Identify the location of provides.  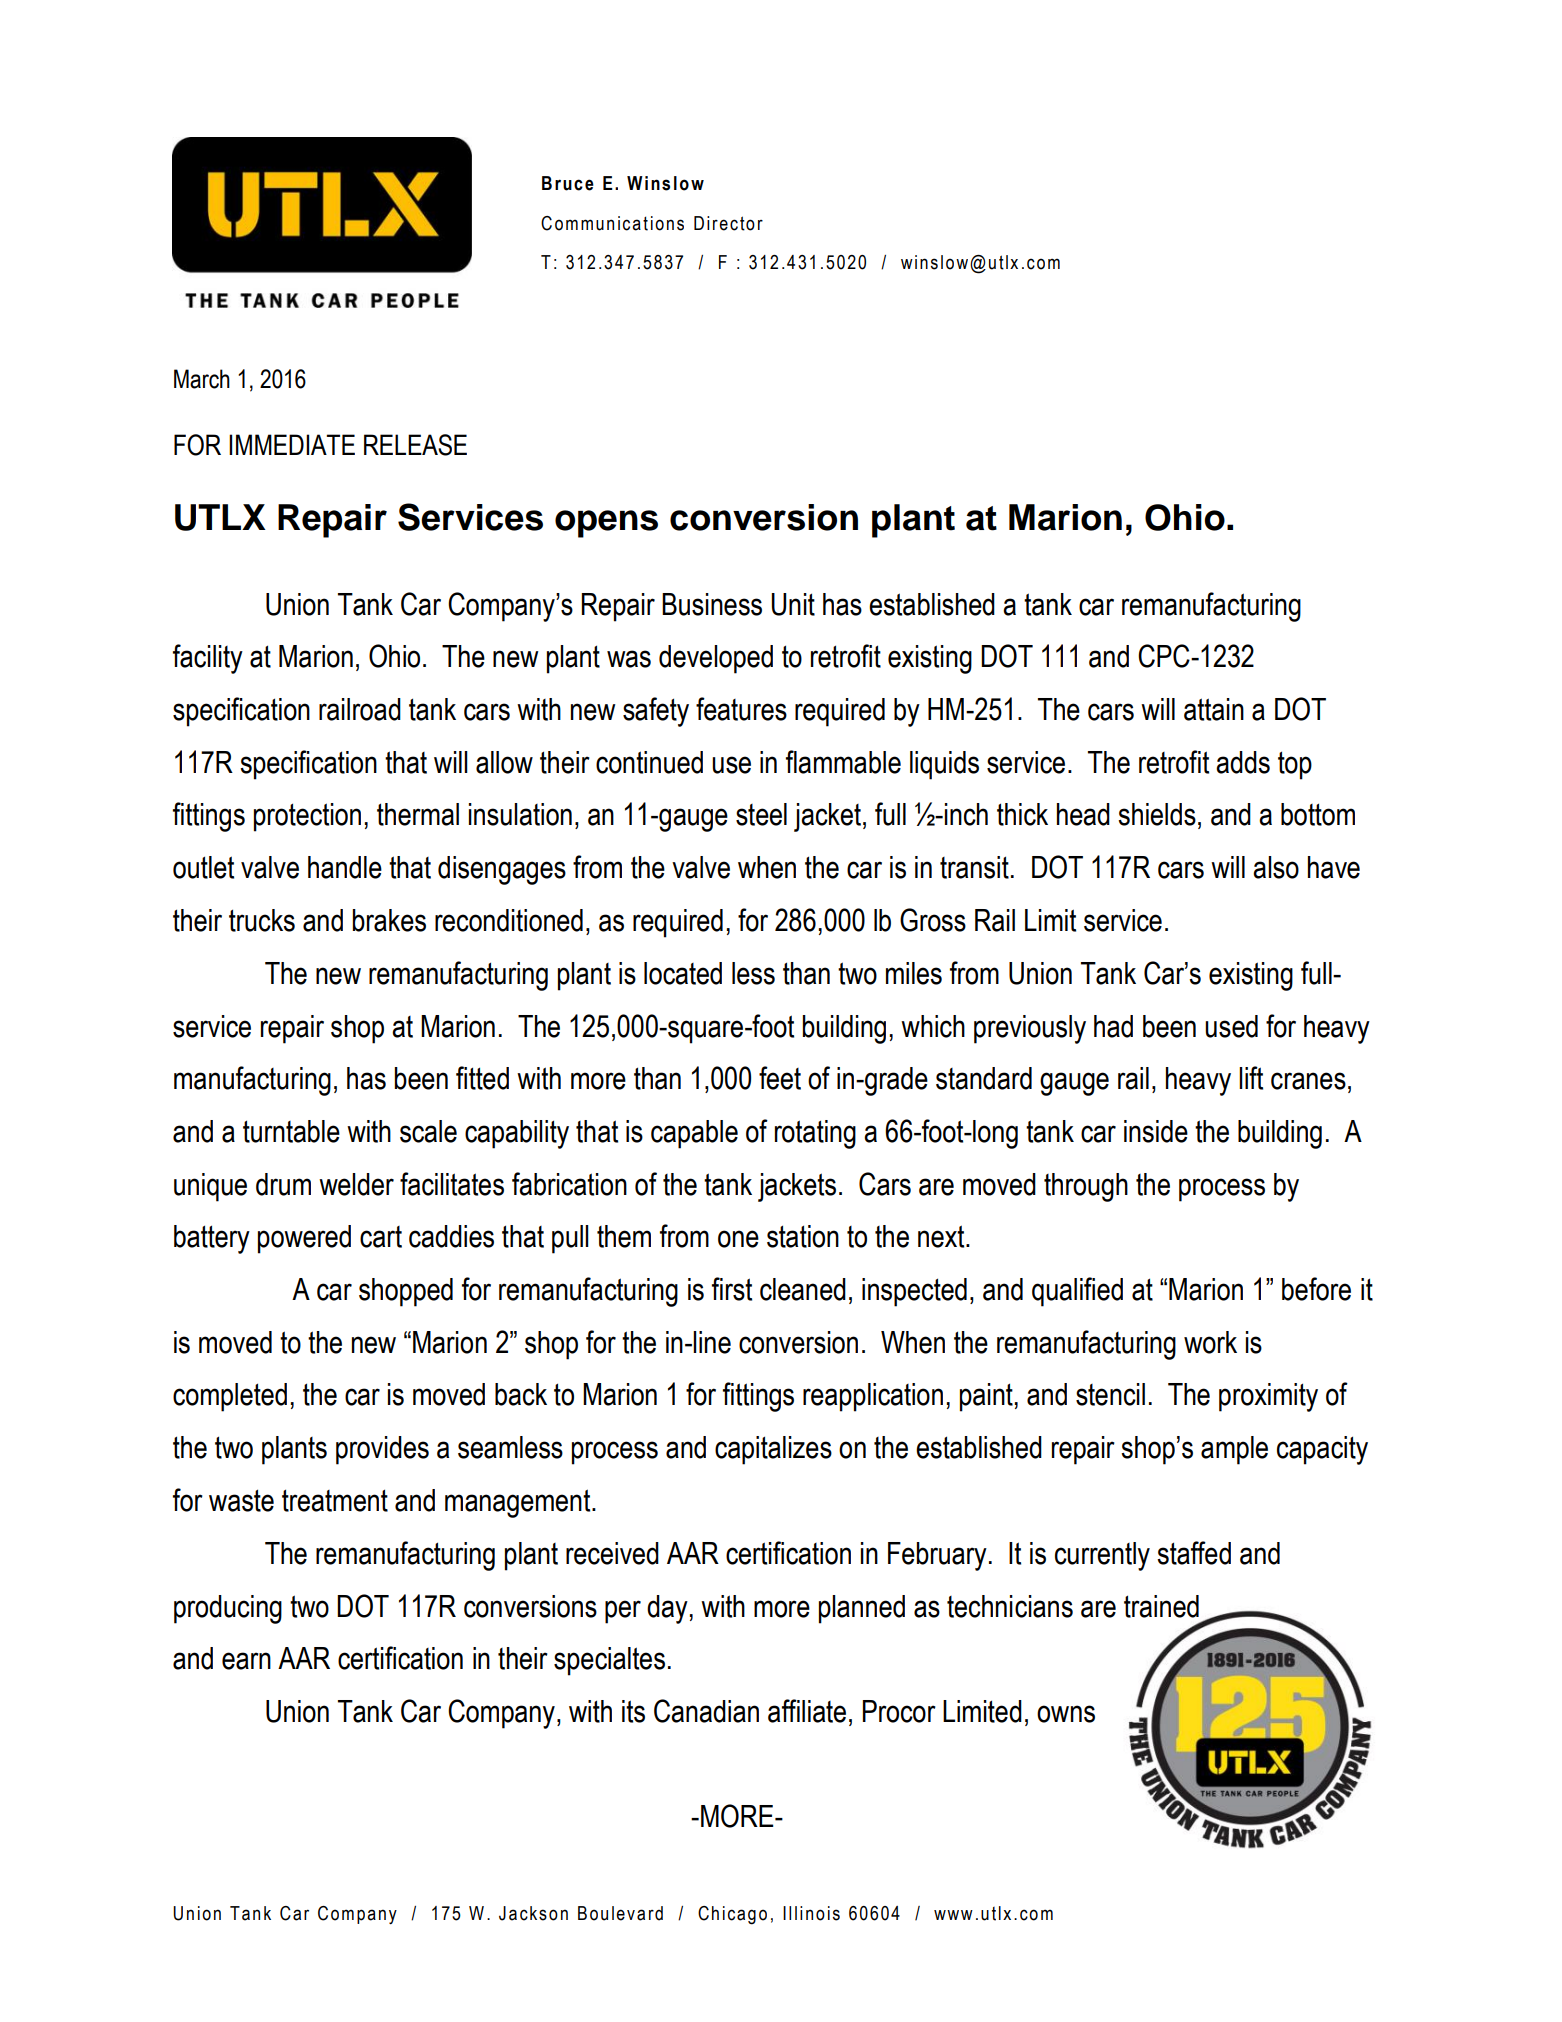
(382, 1450).
